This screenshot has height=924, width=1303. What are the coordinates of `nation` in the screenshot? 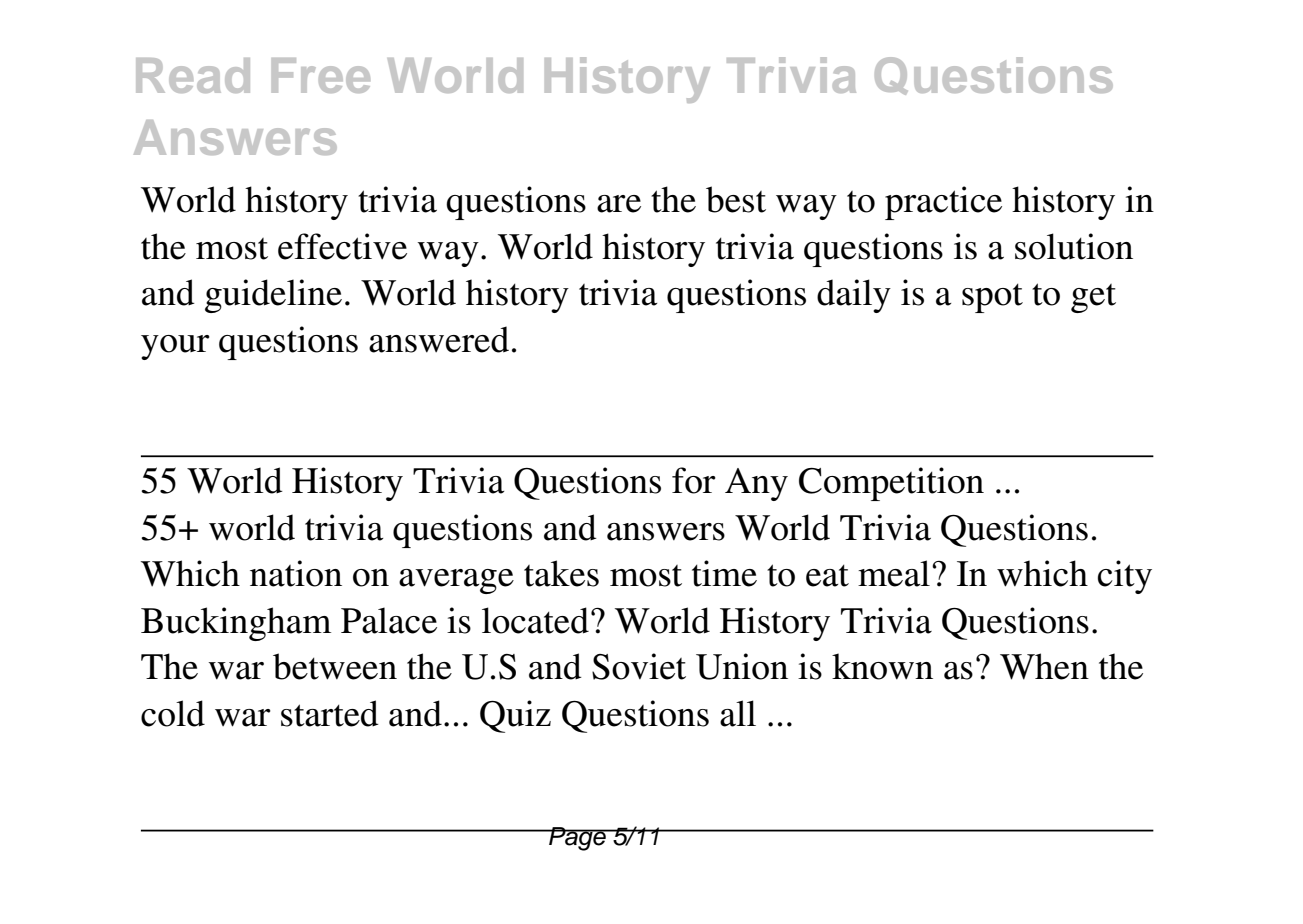 It's located at (296, 573).
